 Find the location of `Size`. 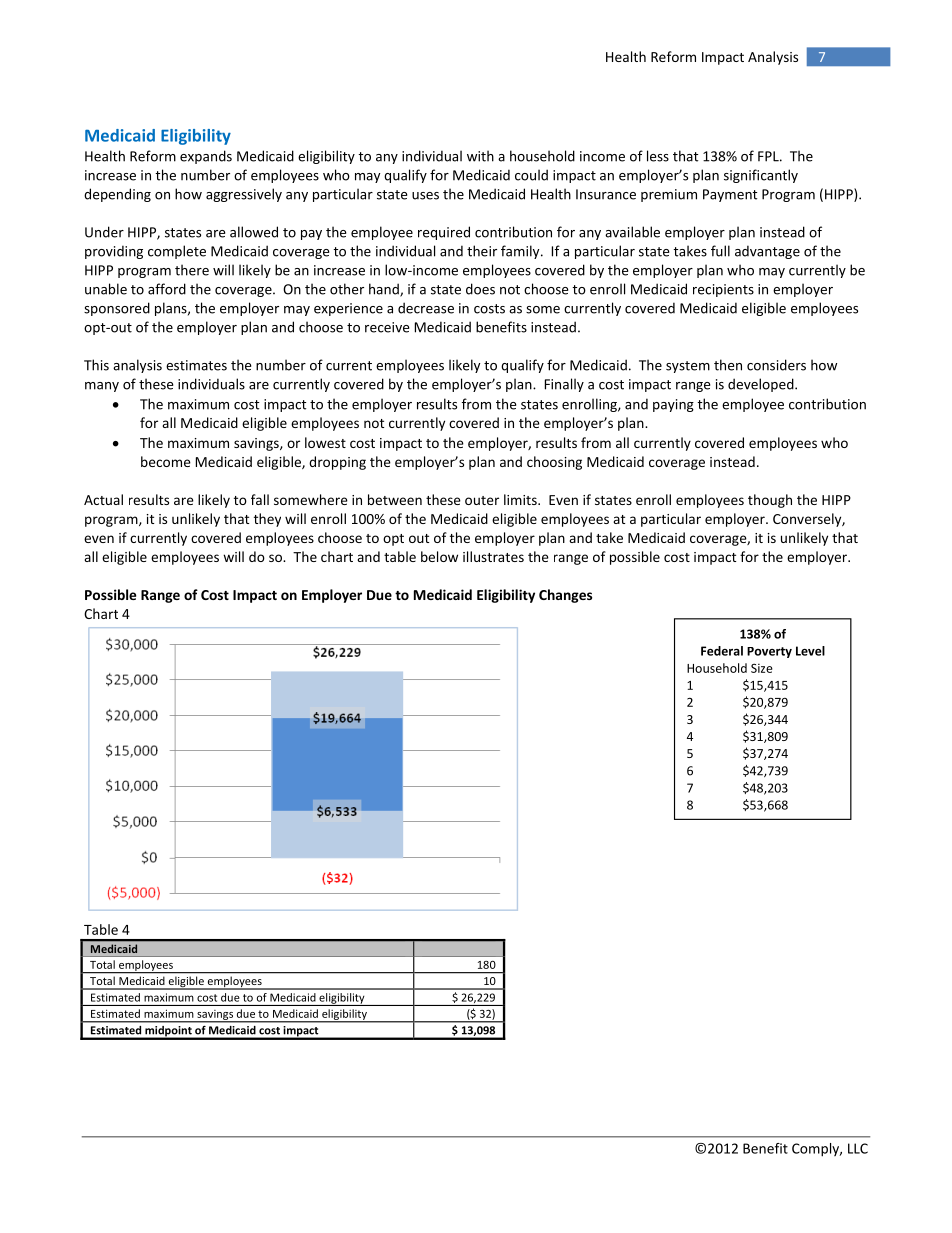

Size is located at coordinates (762, 668).
